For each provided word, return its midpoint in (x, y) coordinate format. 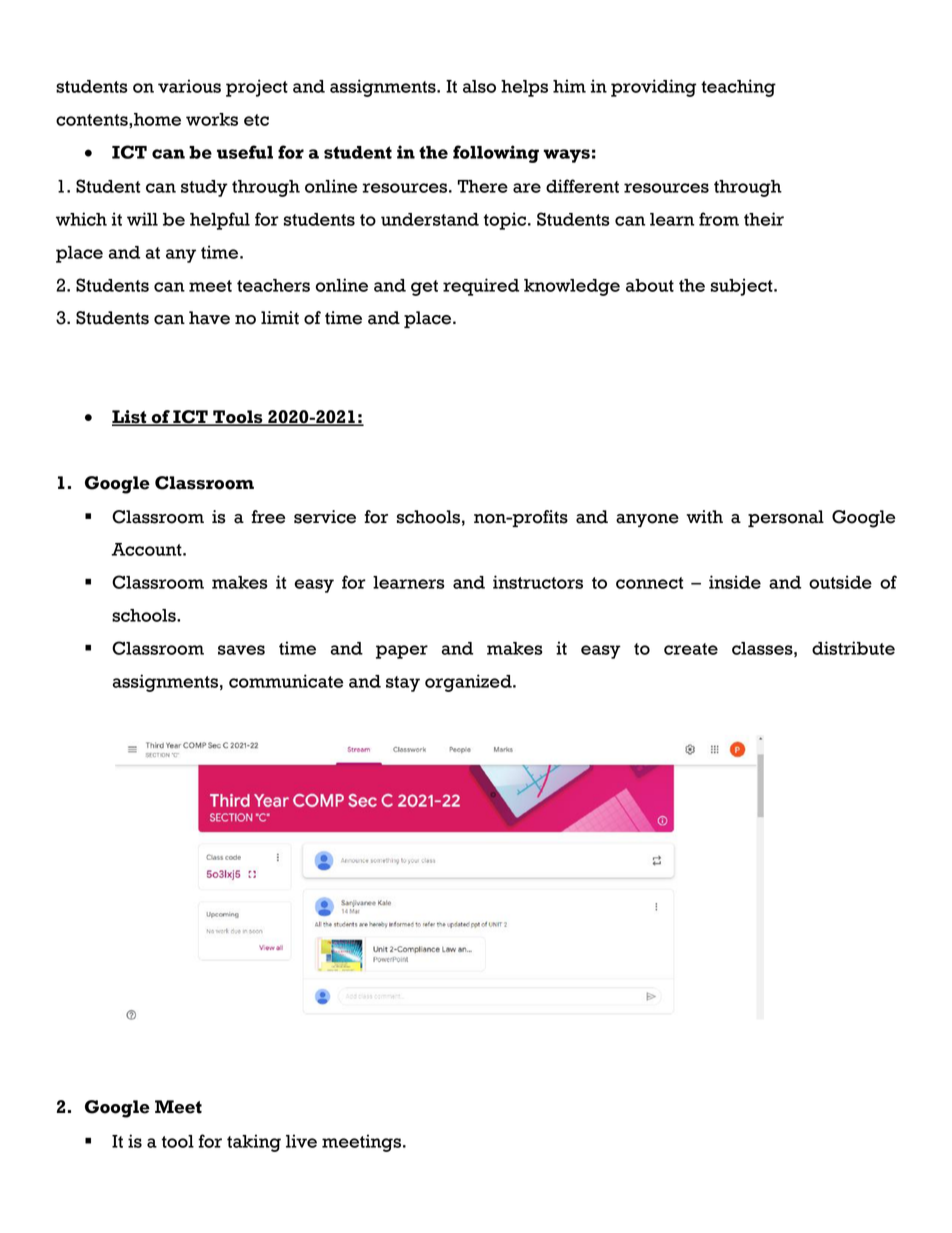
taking (254, 1143)
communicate (286, 681)
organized (469, 683)
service (325, 517)
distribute (853, 648)
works (212, 119)
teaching (738, 88)
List (130, 418)
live (301, 1141)
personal (786, 518)
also (479, 86)
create (691, 649)
